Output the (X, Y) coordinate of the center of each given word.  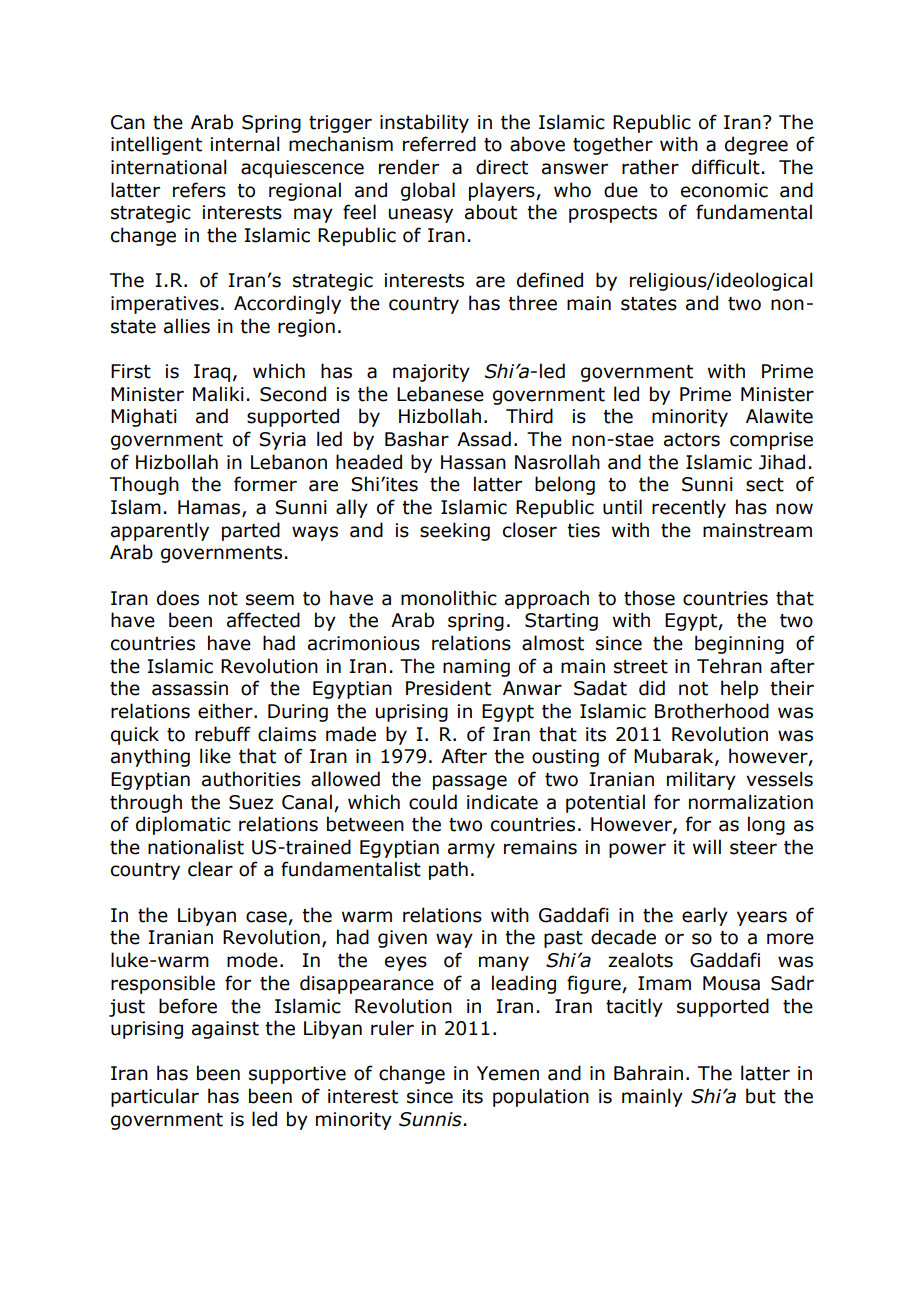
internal (245, 144)
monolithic (449, 598)
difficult (726, 167)
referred (439, 144)
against (225, 1030)
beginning (739, 644)
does (178, 598)
